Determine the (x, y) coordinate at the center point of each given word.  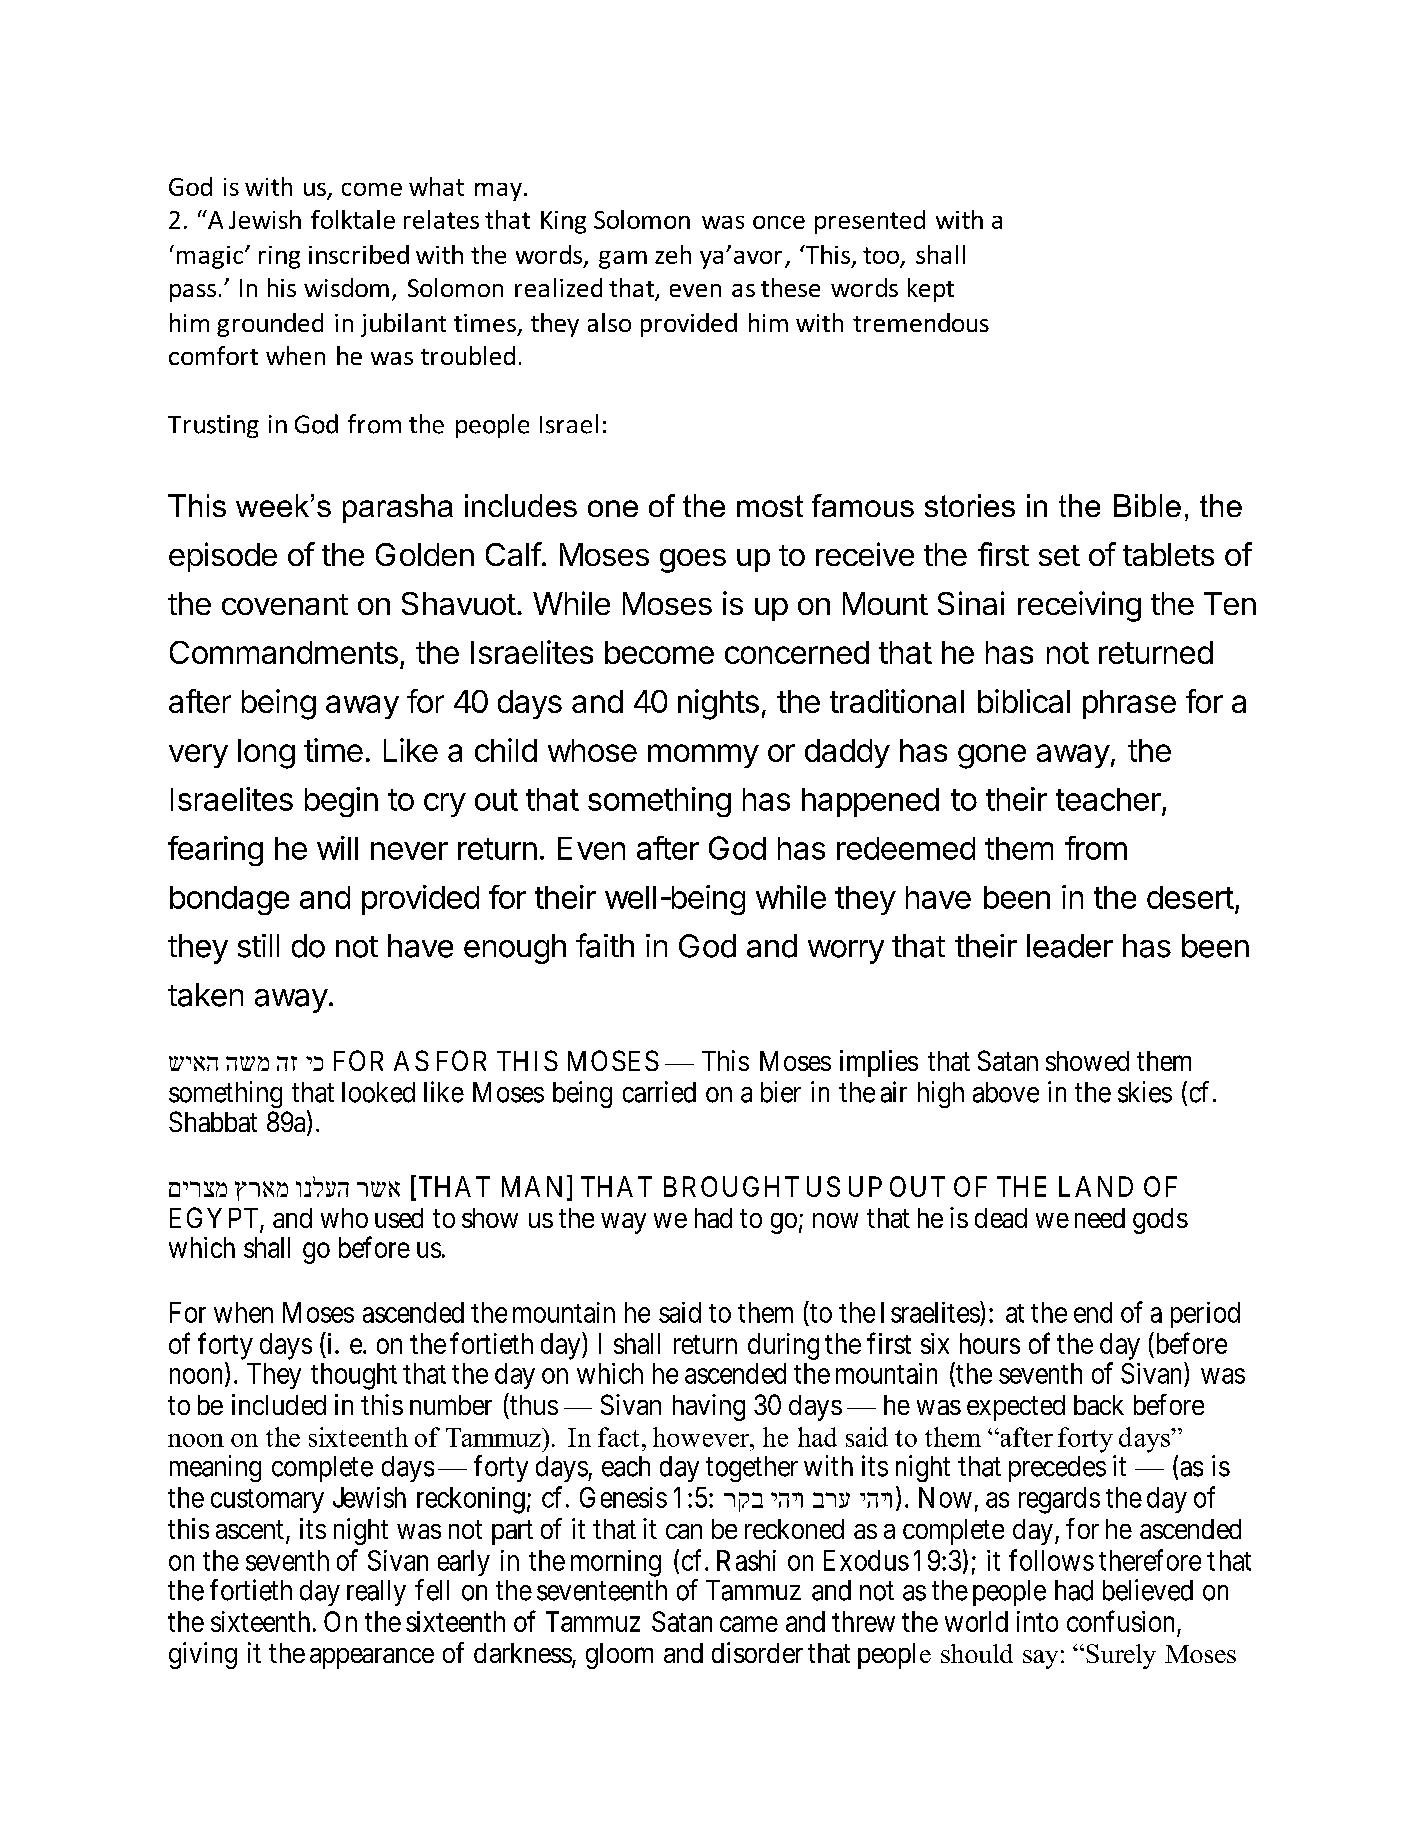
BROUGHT (731, 1186)
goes (693, 561)
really (376, 1593)
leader (1070, 946)
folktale (353, 219)
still (258, 946)
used (399, 1218)
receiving (1079, 606)
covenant (285, 604)
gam (623, 260)
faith (605, 945)
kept (931, 290)
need (1100, 1218)
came (749, 1624)
